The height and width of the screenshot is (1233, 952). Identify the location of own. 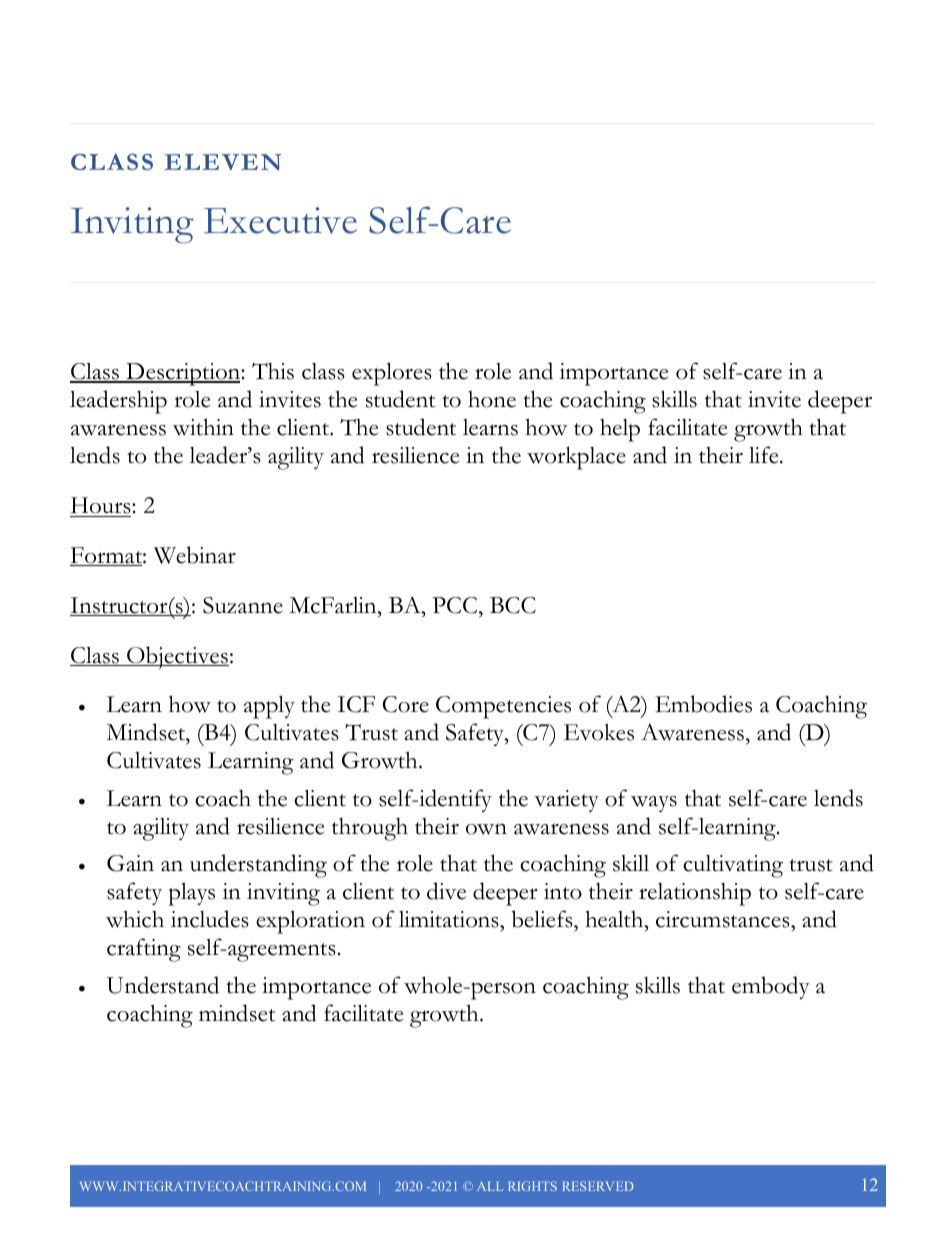
(486, 829).
